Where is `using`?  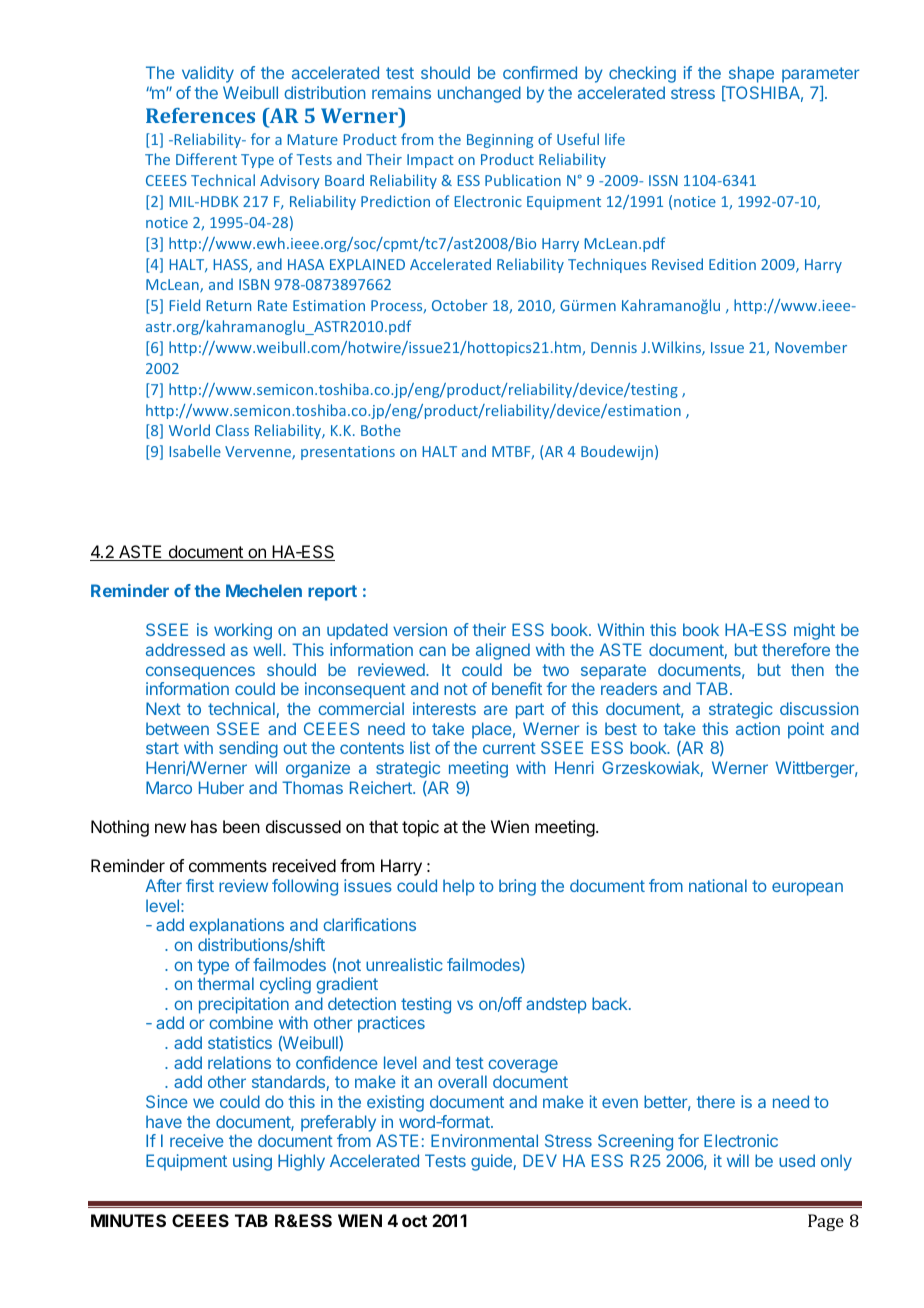 using is located at coordinates (252, 1162).
